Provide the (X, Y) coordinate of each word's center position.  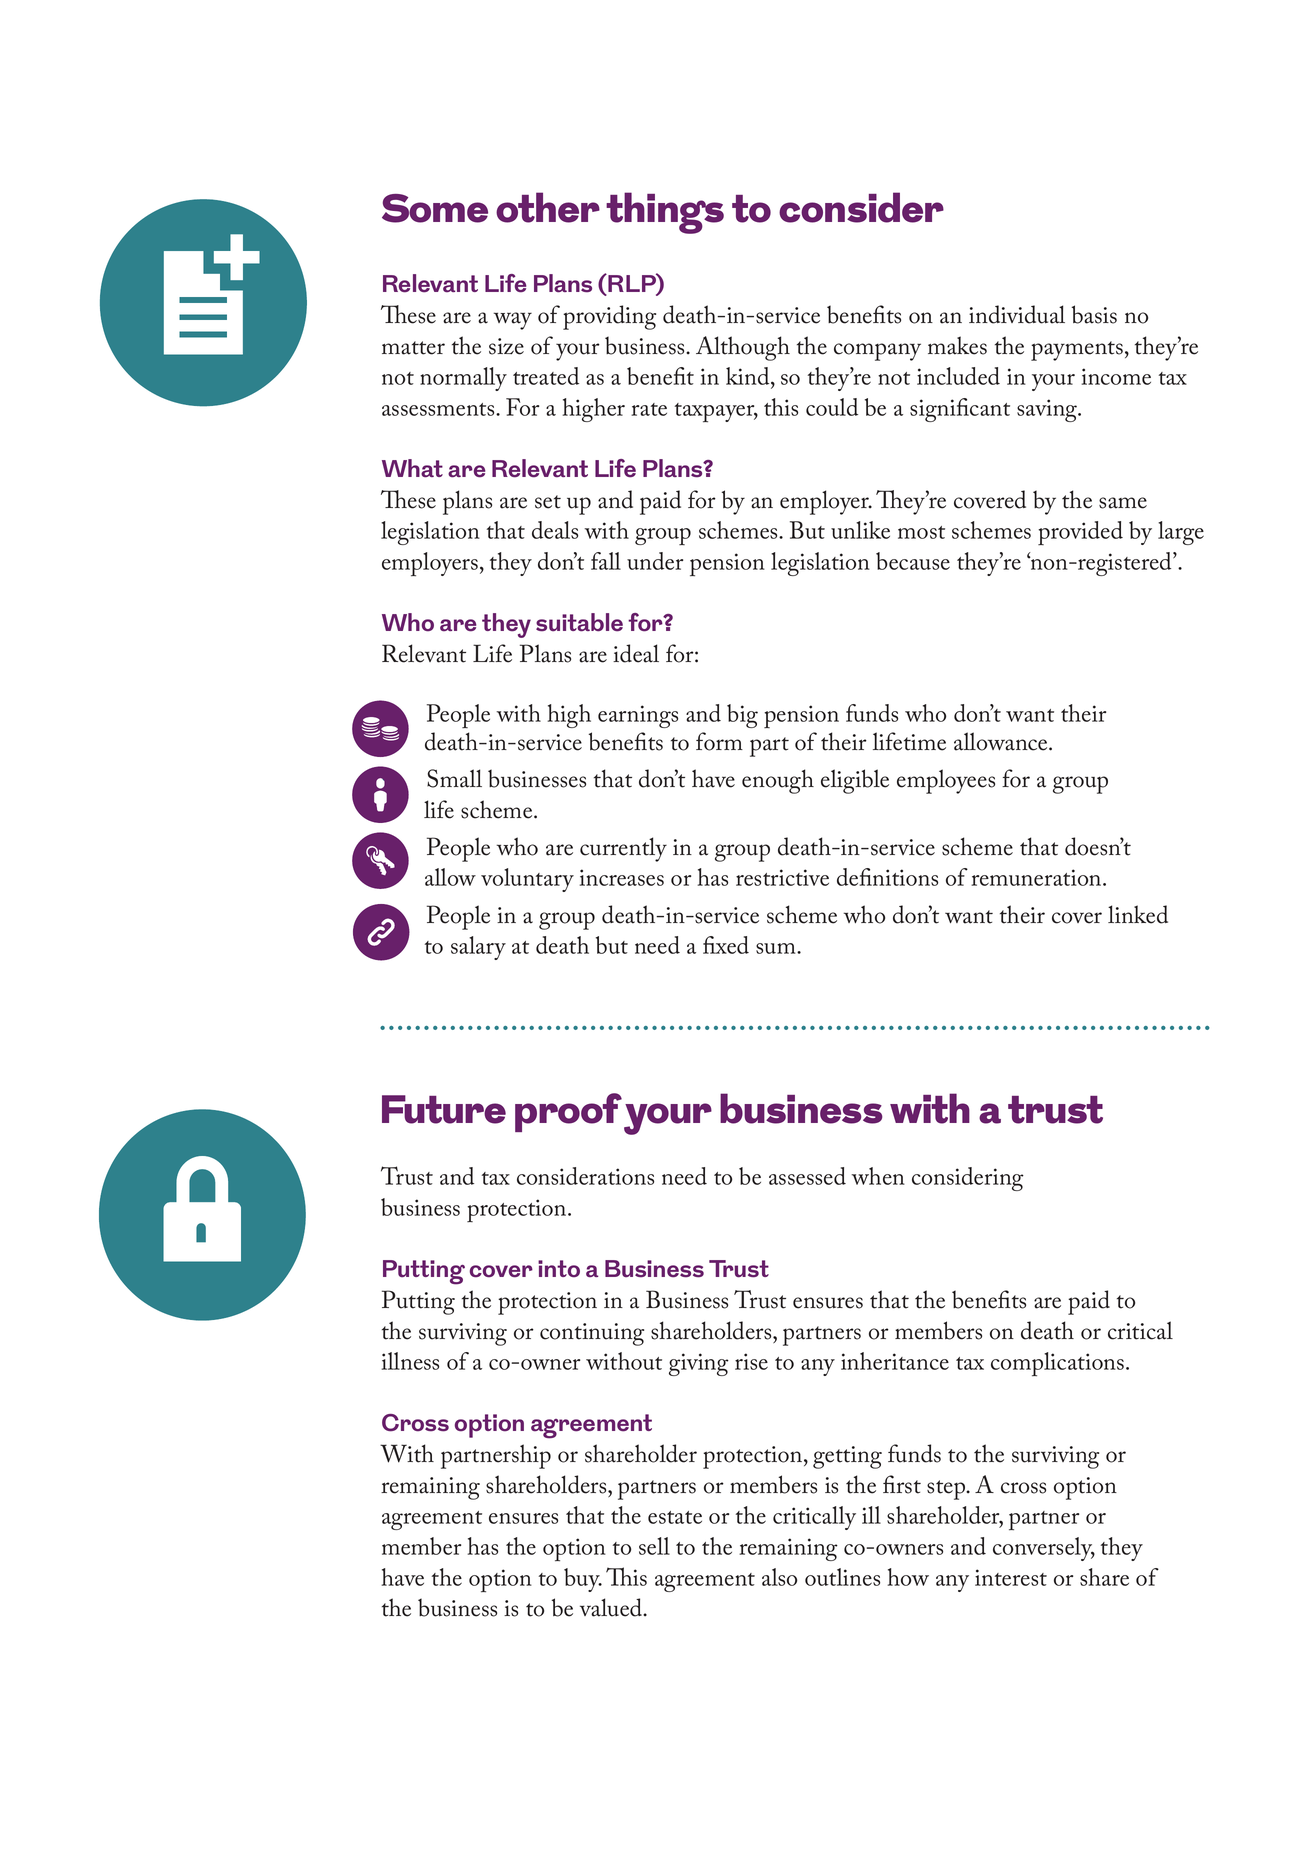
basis (1094, 314)
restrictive (782, 877)
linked (1138, 914)
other (548, 207)
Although (743, 348)
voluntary (527, 880)
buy (583, 1580)
